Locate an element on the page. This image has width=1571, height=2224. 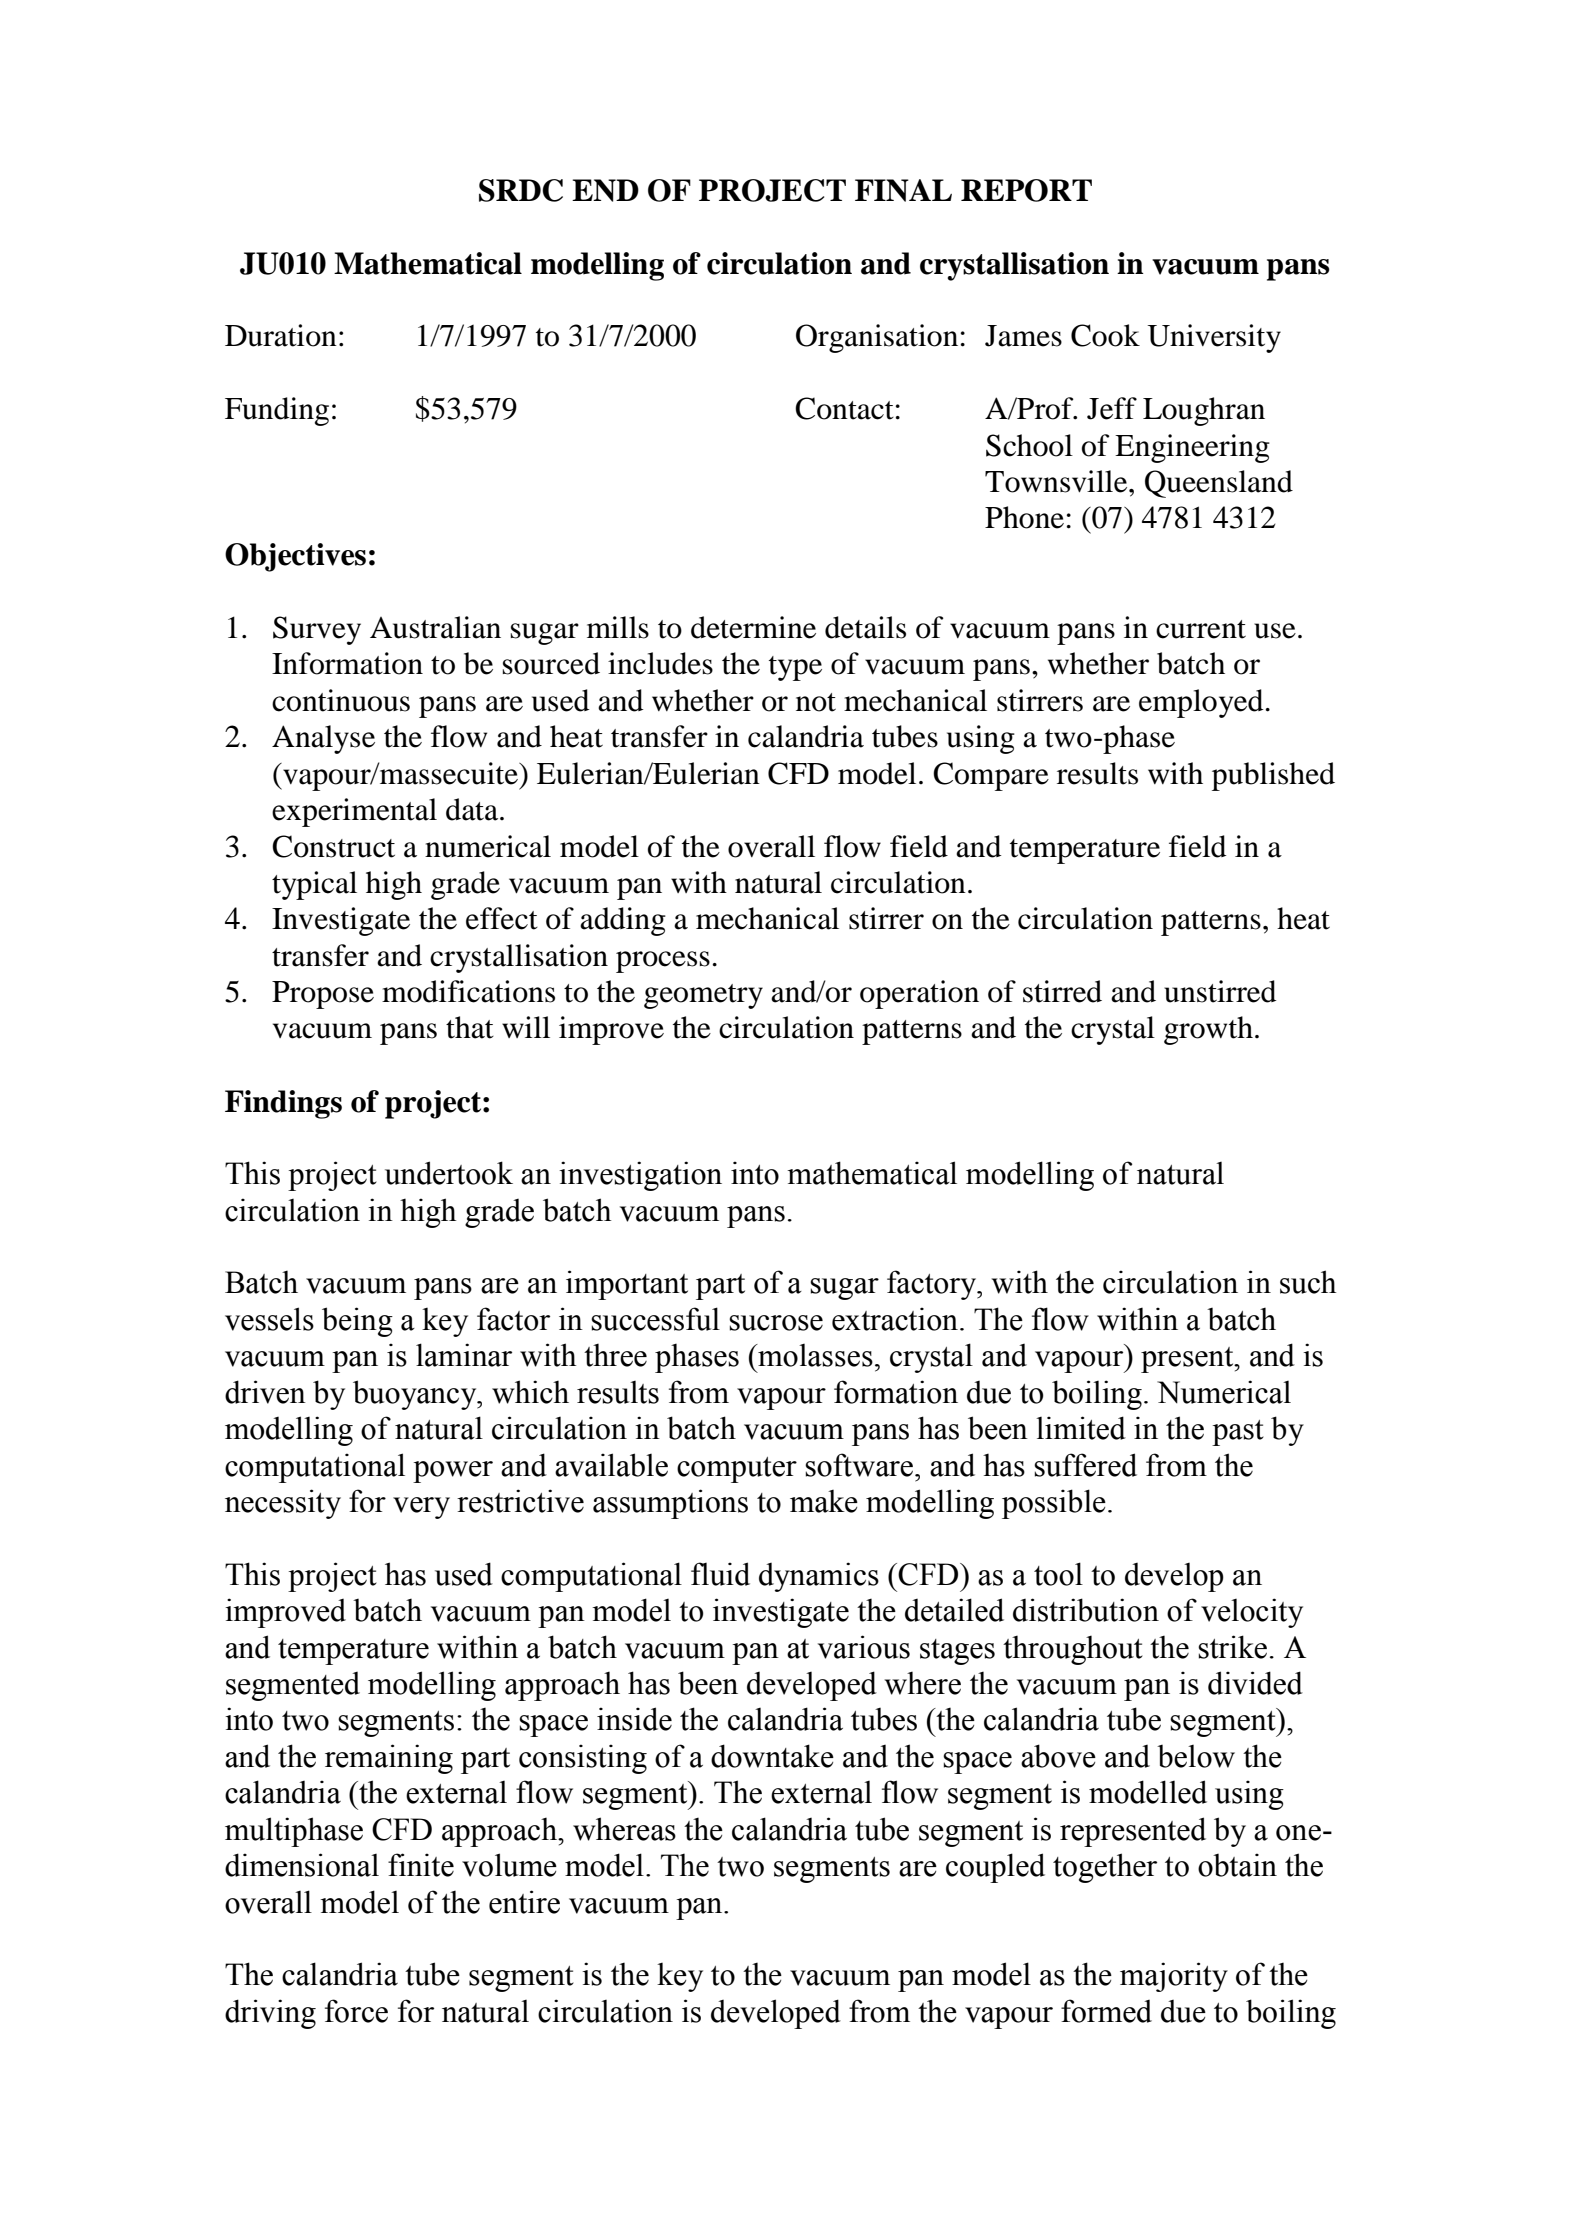
such is located at coordinates (1308, 1282).
